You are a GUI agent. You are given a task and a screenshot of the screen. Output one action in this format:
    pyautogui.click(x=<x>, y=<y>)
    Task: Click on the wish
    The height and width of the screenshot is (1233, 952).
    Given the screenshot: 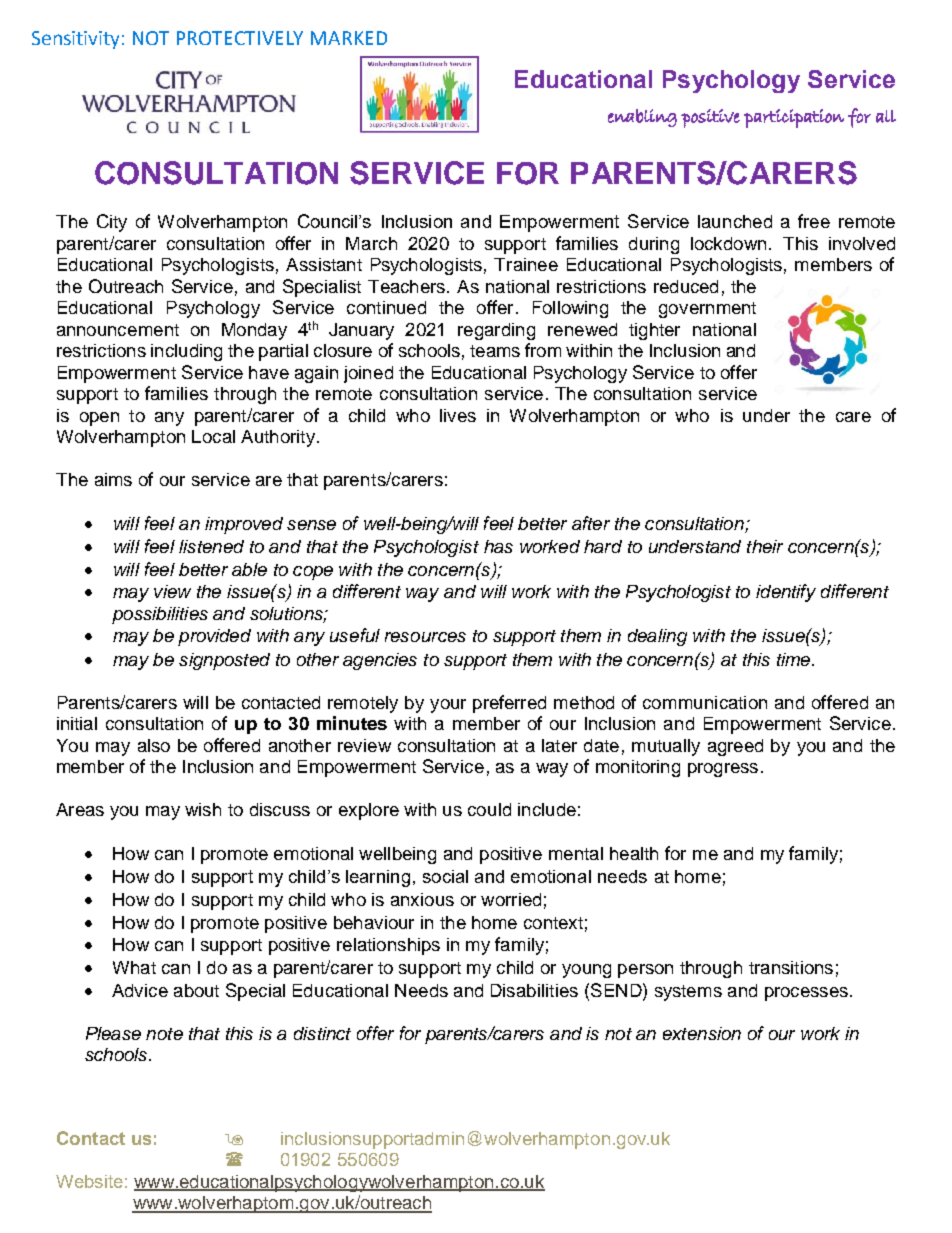 What is the action you would take?
    pyautogui.click(x=203, y=809)
